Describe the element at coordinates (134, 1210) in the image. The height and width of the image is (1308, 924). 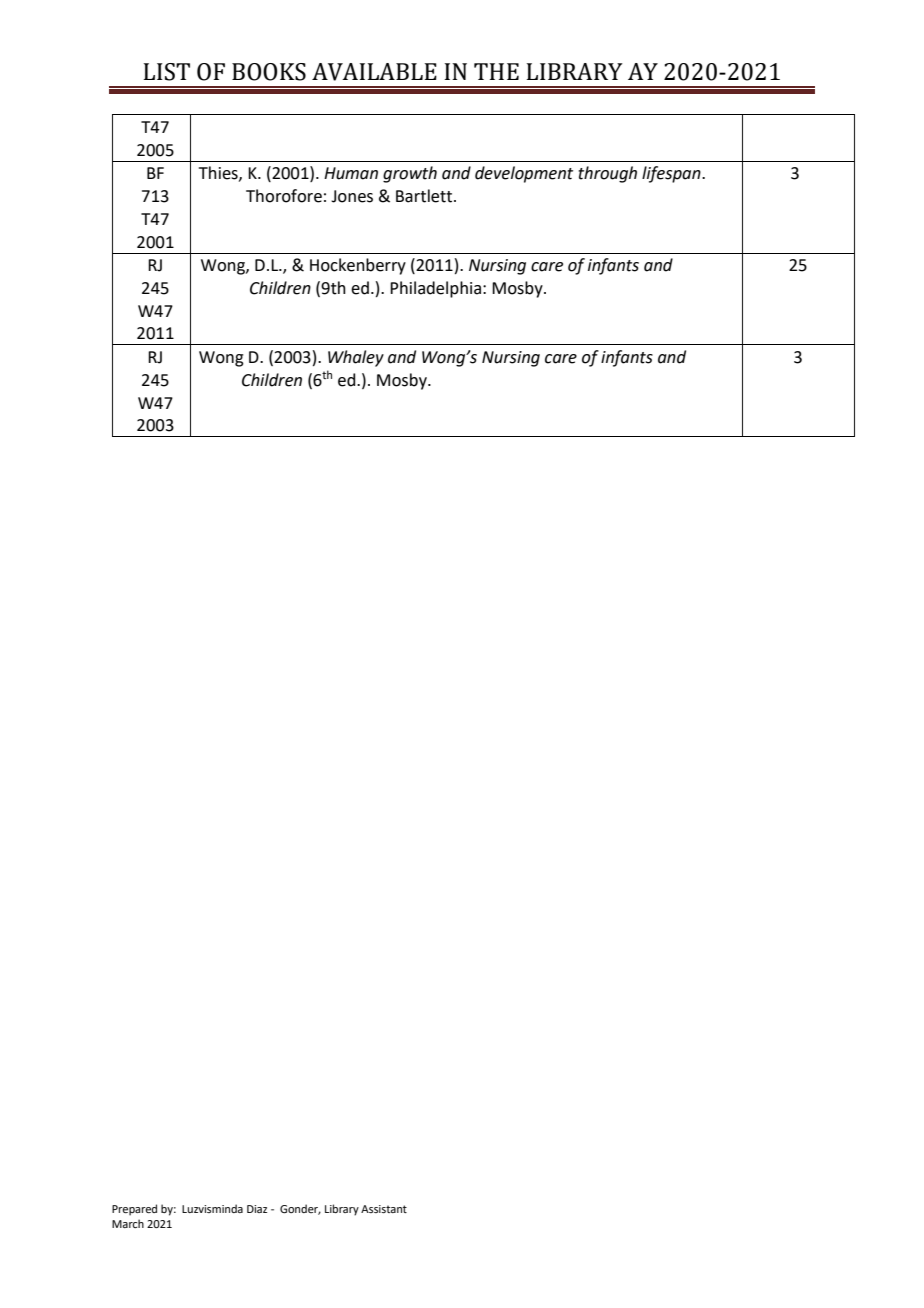
I see `Prepared` at that location.
